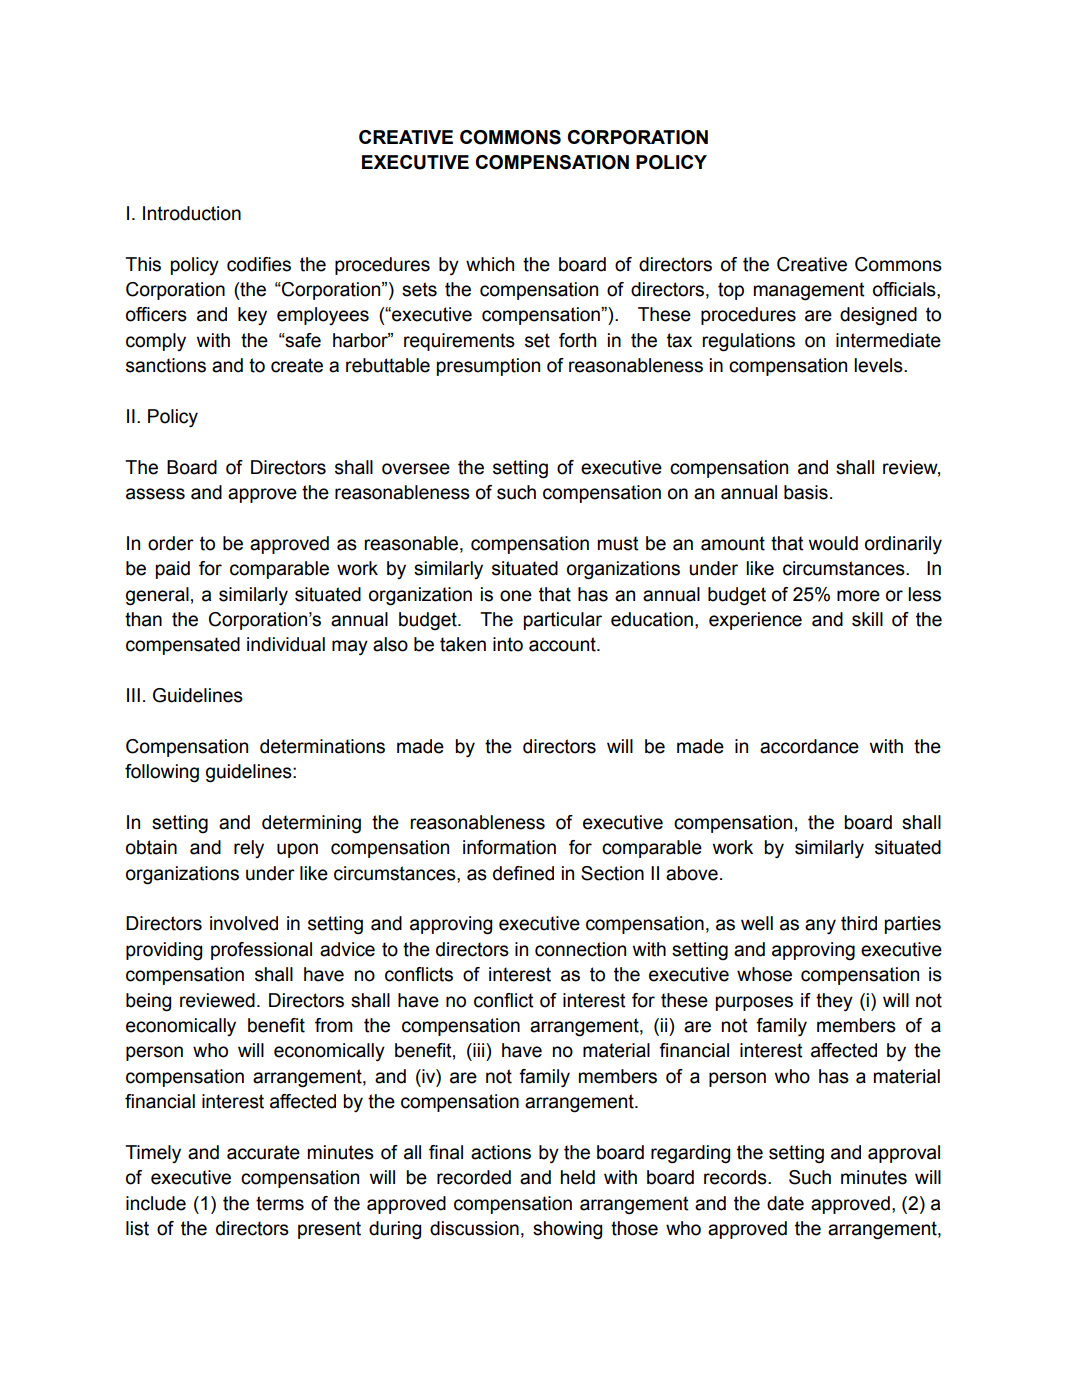 The height and width of the document is (1382, 1068). Describe the element at coordinates (809, 746) in the document. I see `accordance` at that location.
